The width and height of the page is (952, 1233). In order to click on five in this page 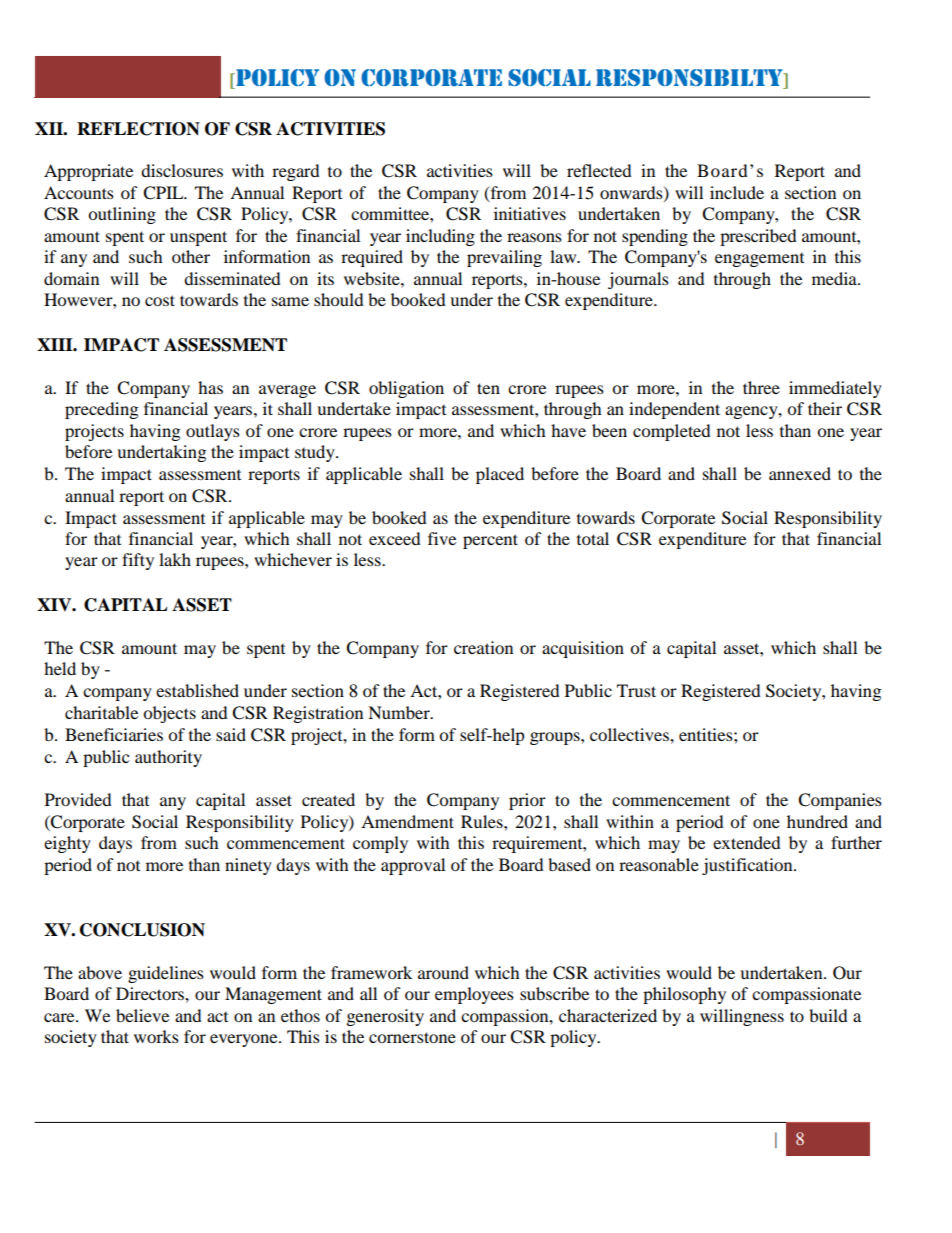, I will do `click(442, 538)`.
